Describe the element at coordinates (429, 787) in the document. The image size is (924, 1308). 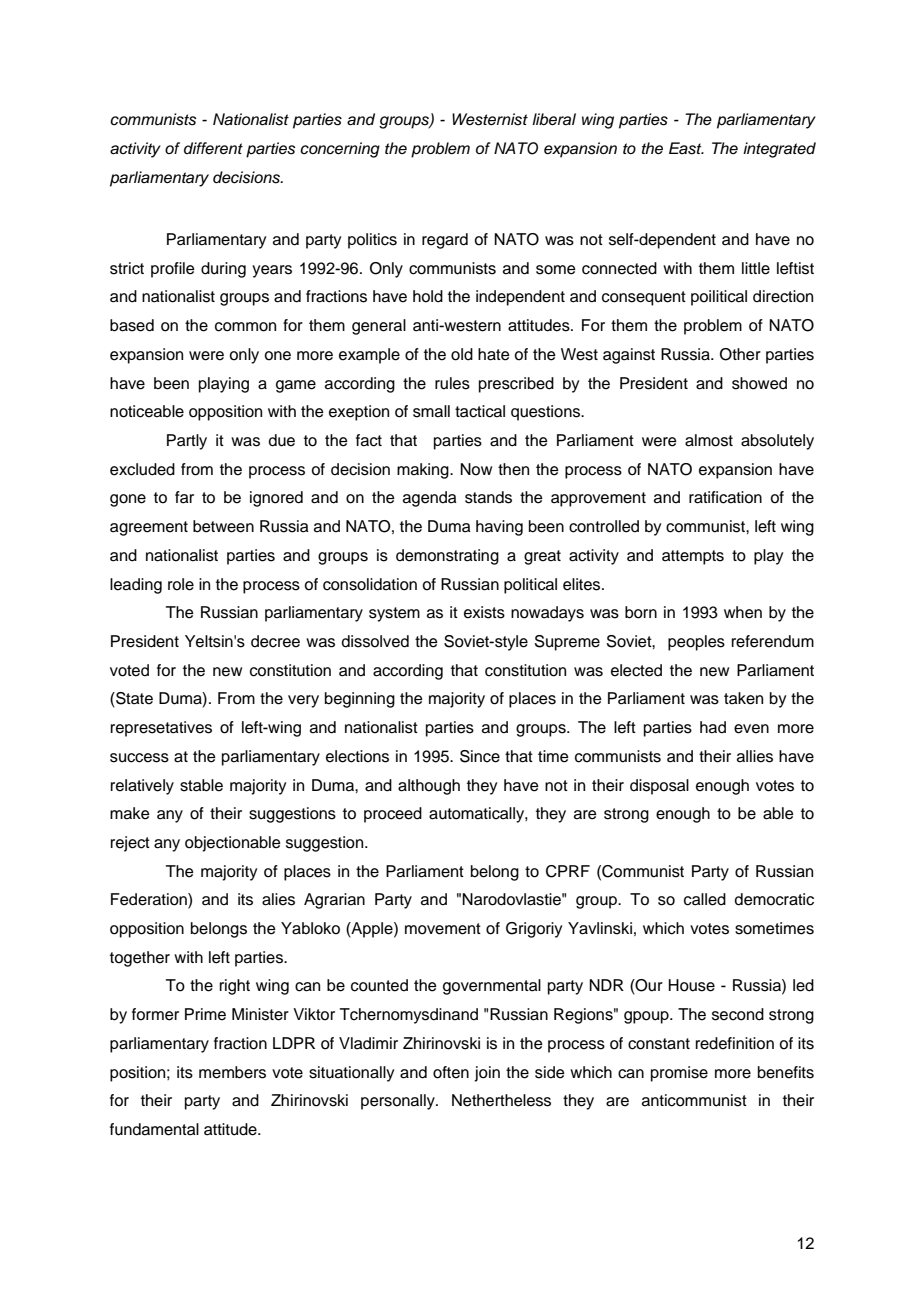
I see `although` at that location.
